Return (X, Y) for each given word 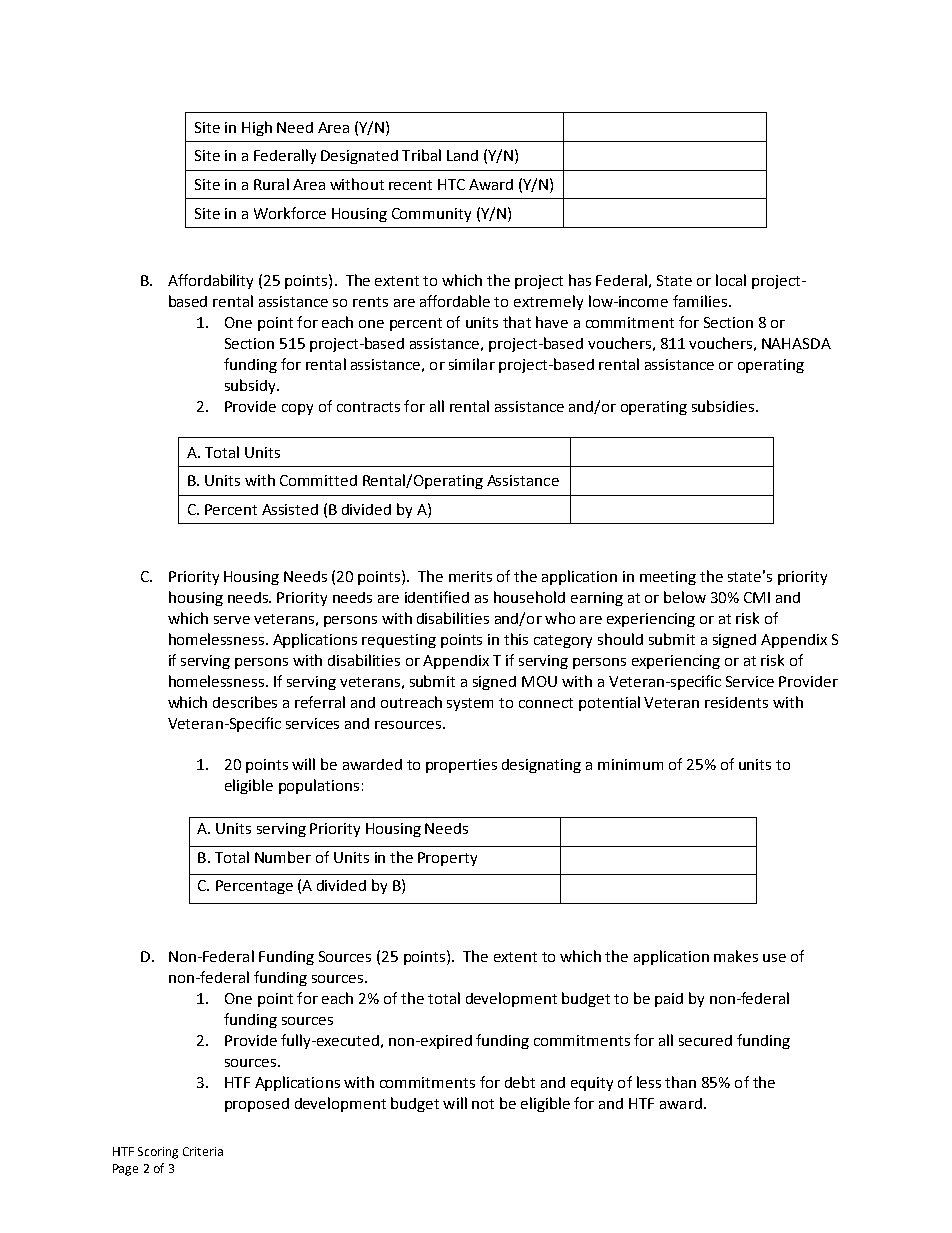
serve (232, 620)
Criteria (203, 1151)
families (700, 301)
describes (245, 702)
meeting (668, 578)
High (257, 128)
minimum (630, 764)
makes (736, 956)
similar (472, 364)
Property (447, 859)
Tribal (421, 155)
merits (470, 576)
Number (283, 857)
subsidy (251, 386)
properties (461, 766)
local (731, 280)
